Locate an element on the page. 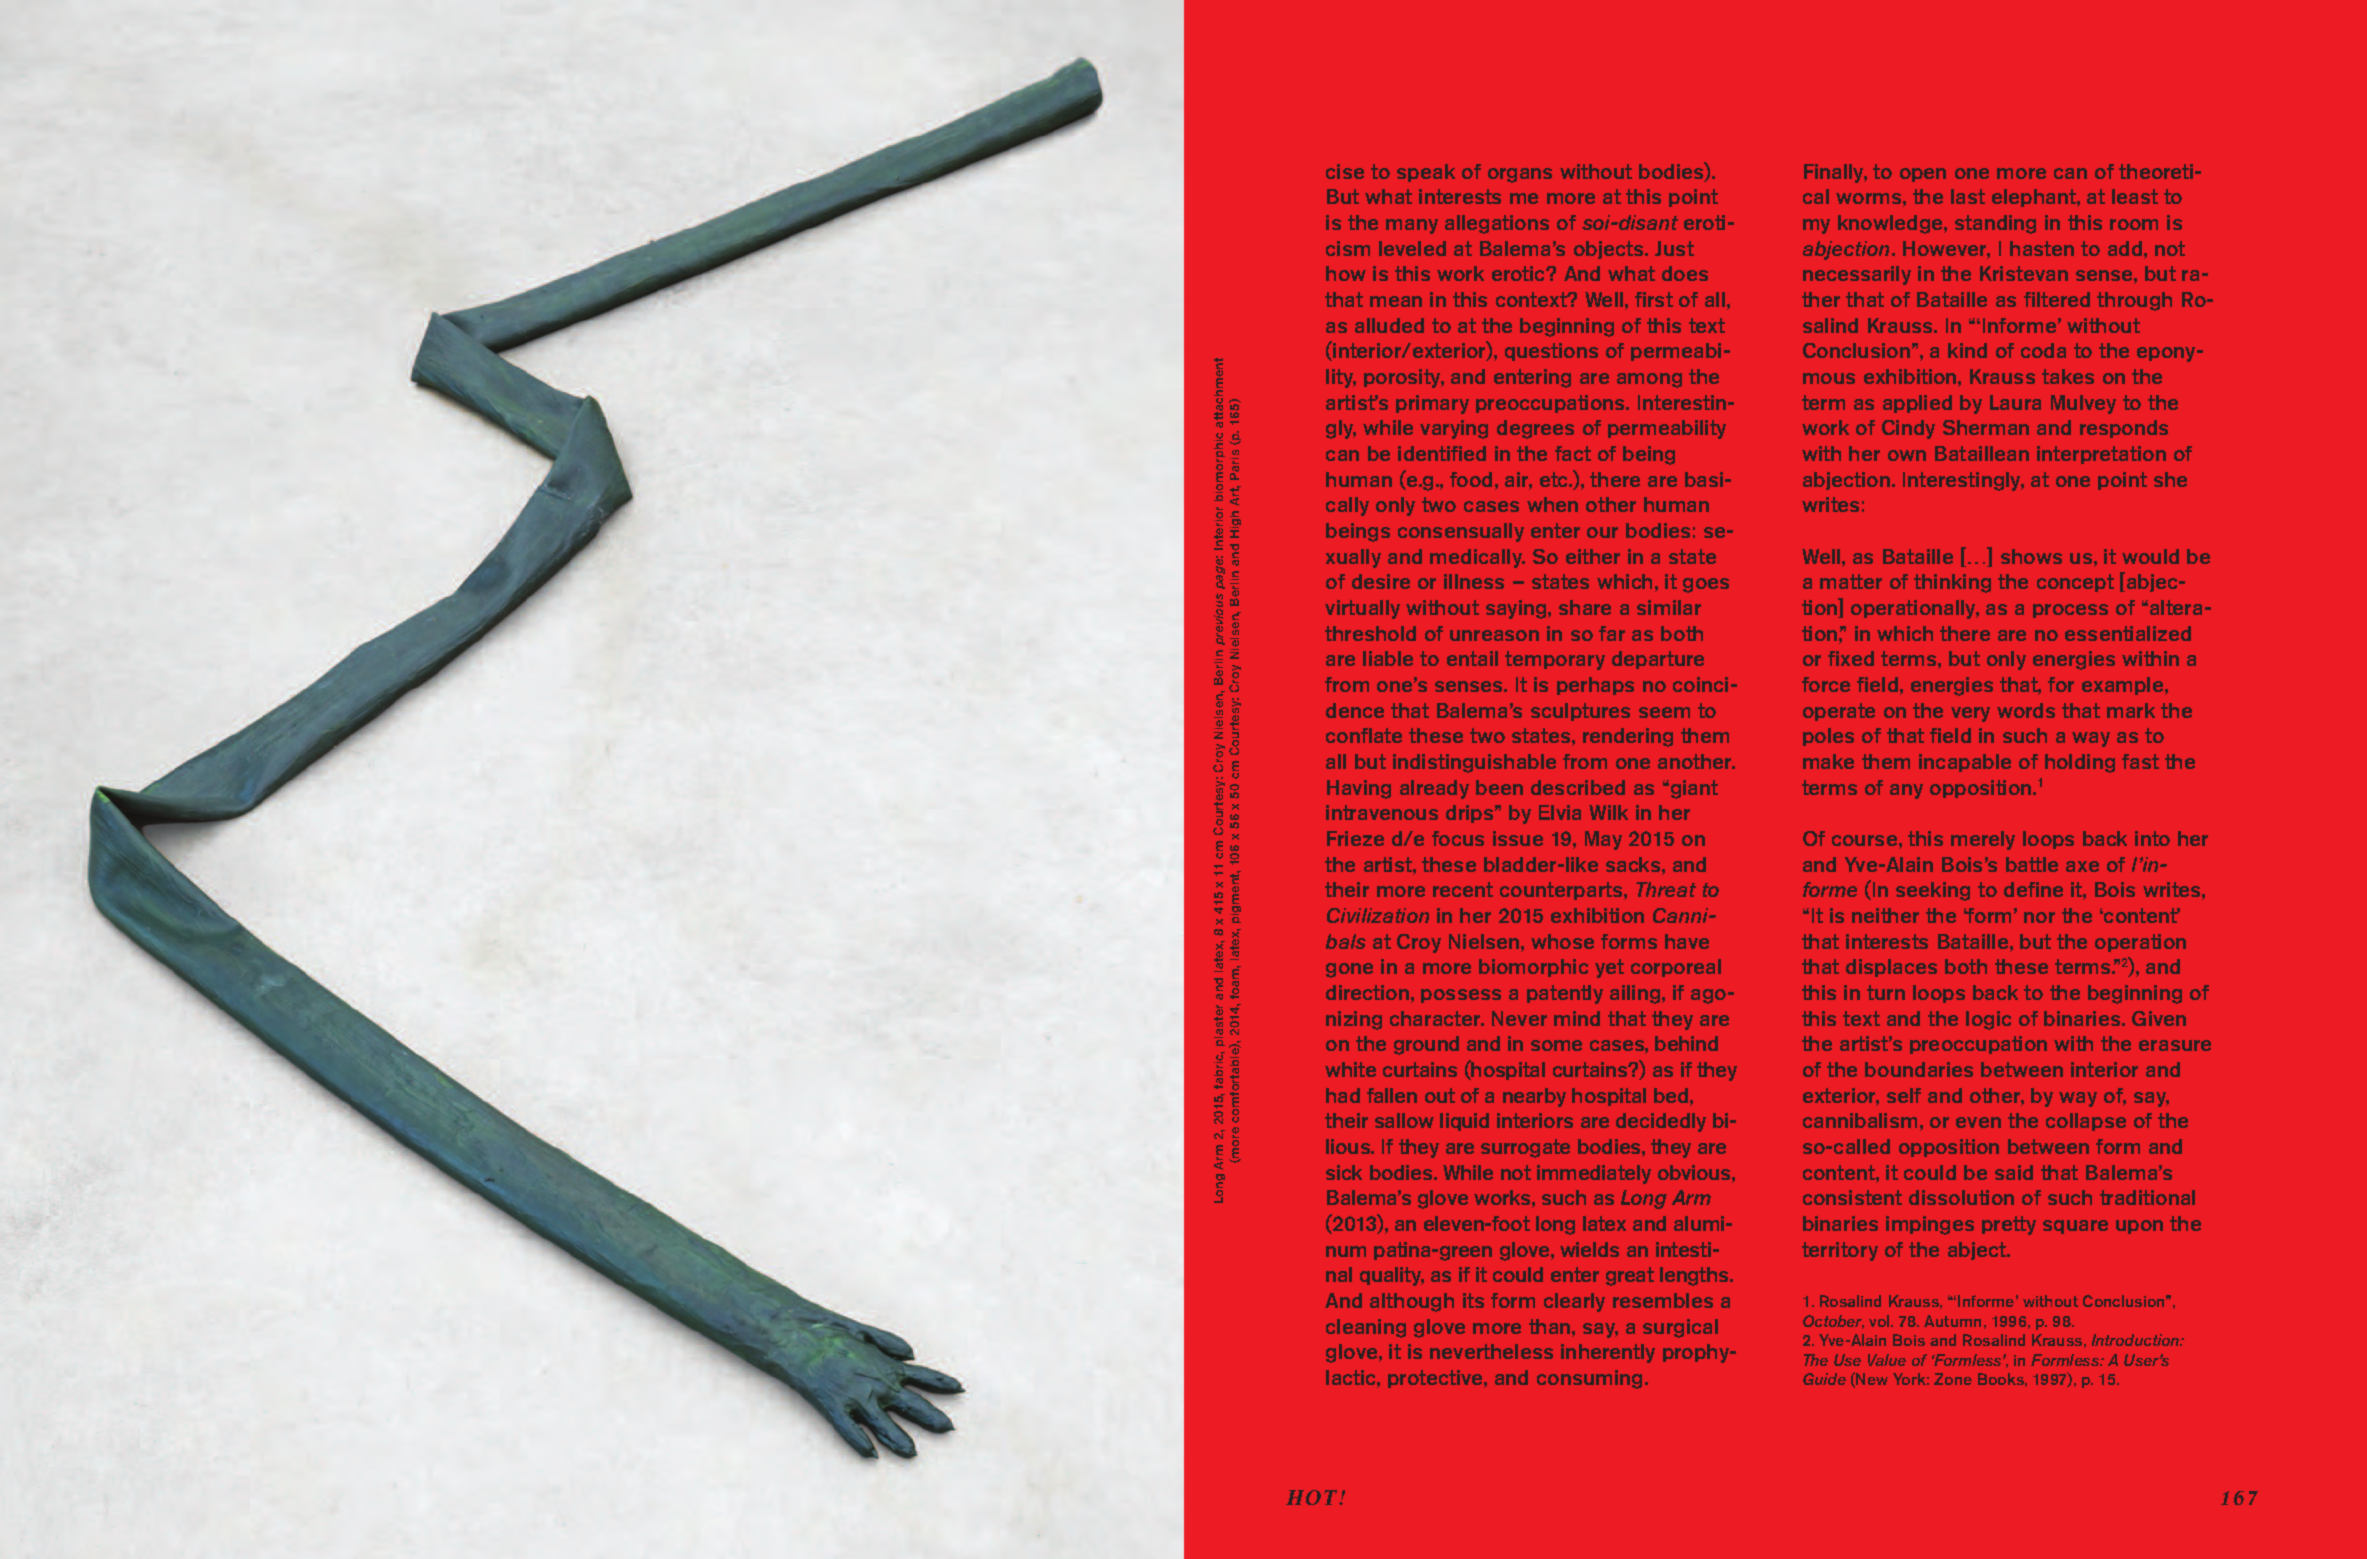 The height and width of the document is (1559, 2367). goes is located at coordinates (1706, 585).
